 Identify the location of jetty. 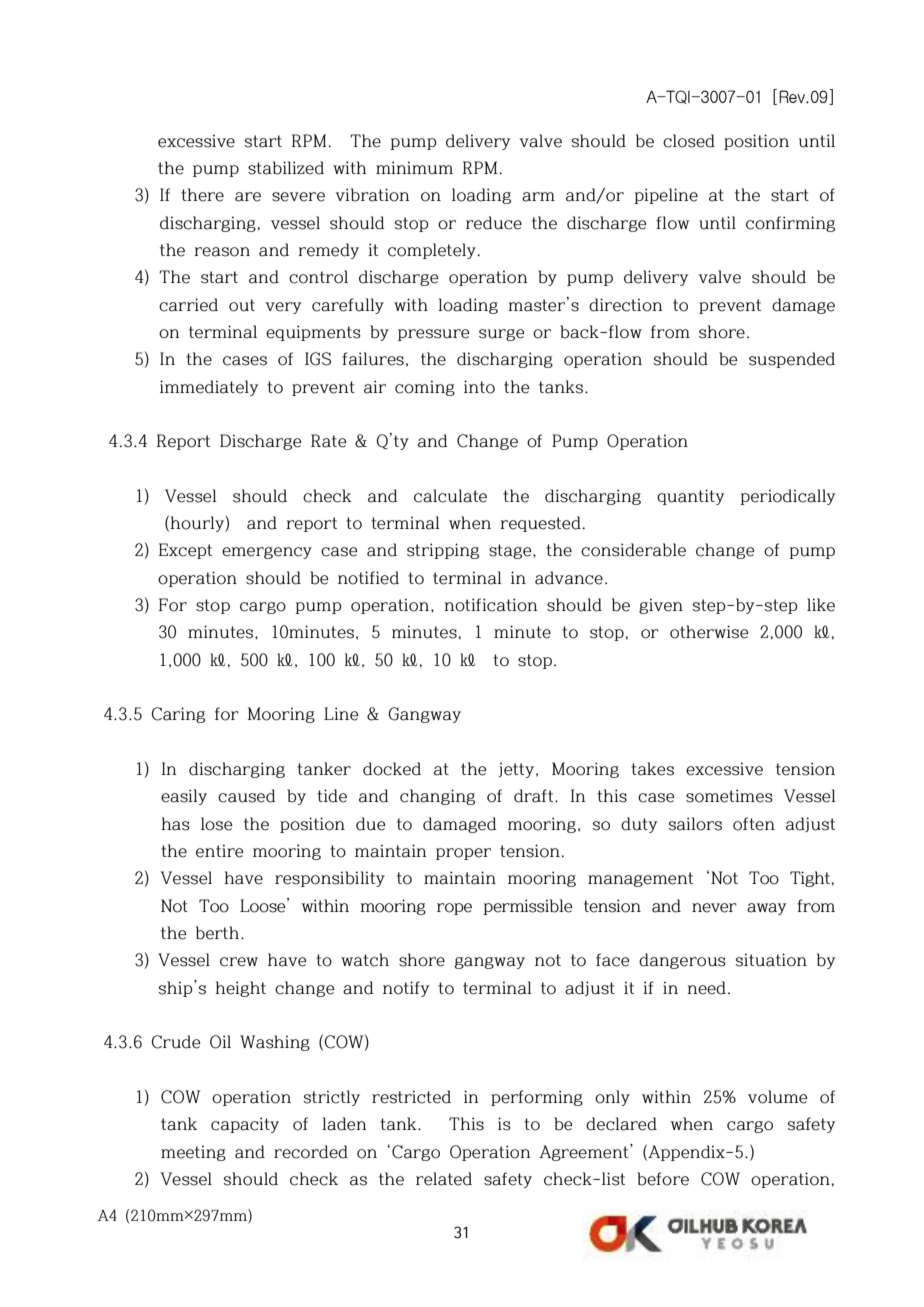
(517, 770).
